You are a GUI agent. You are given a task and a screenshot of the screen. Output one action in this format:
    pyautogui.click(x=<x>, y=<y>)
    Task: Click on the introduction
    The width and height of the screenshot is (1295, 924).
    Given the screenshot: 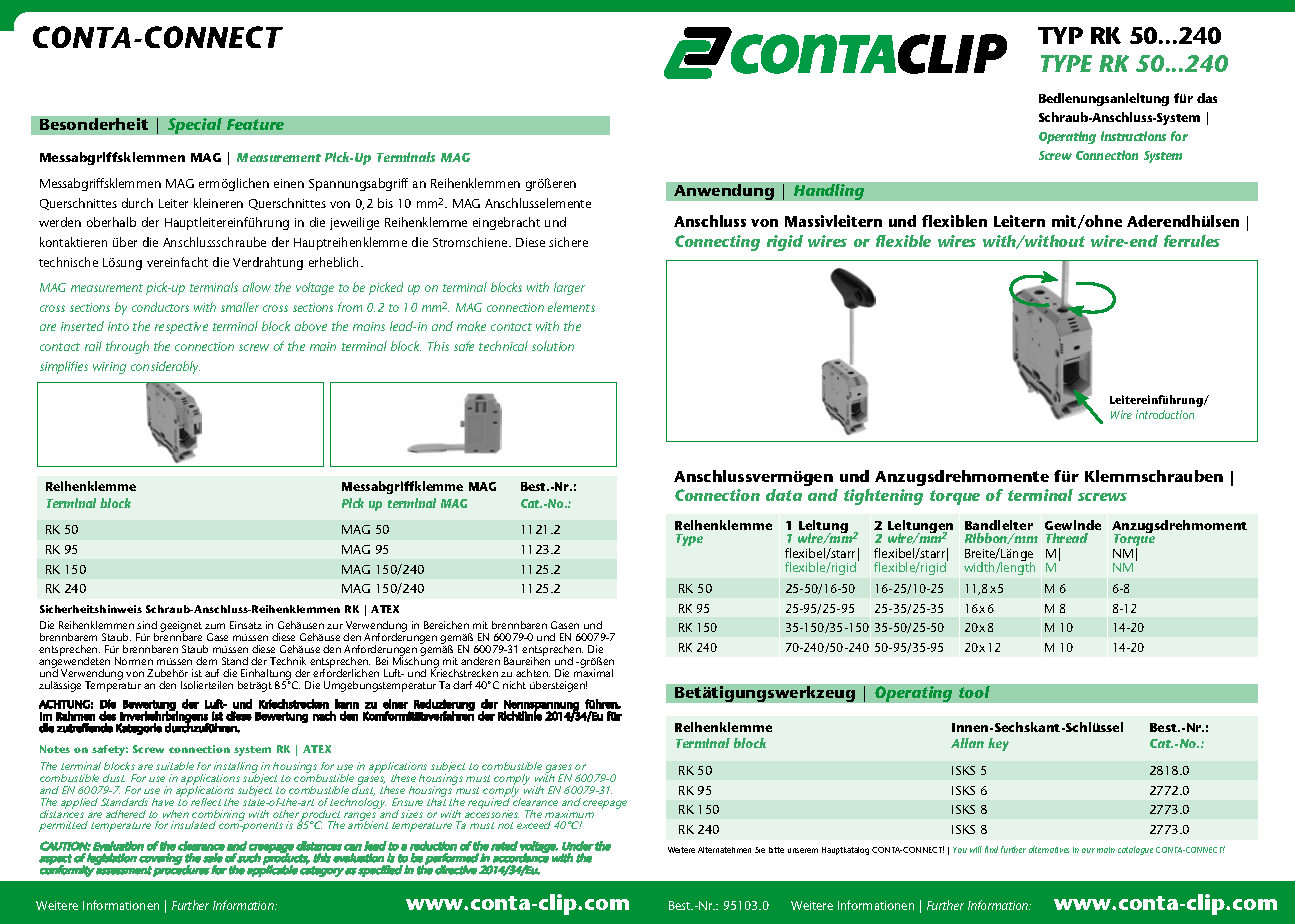 What is the action you would take?
    pyautogui.click(x=1165, y=414)
